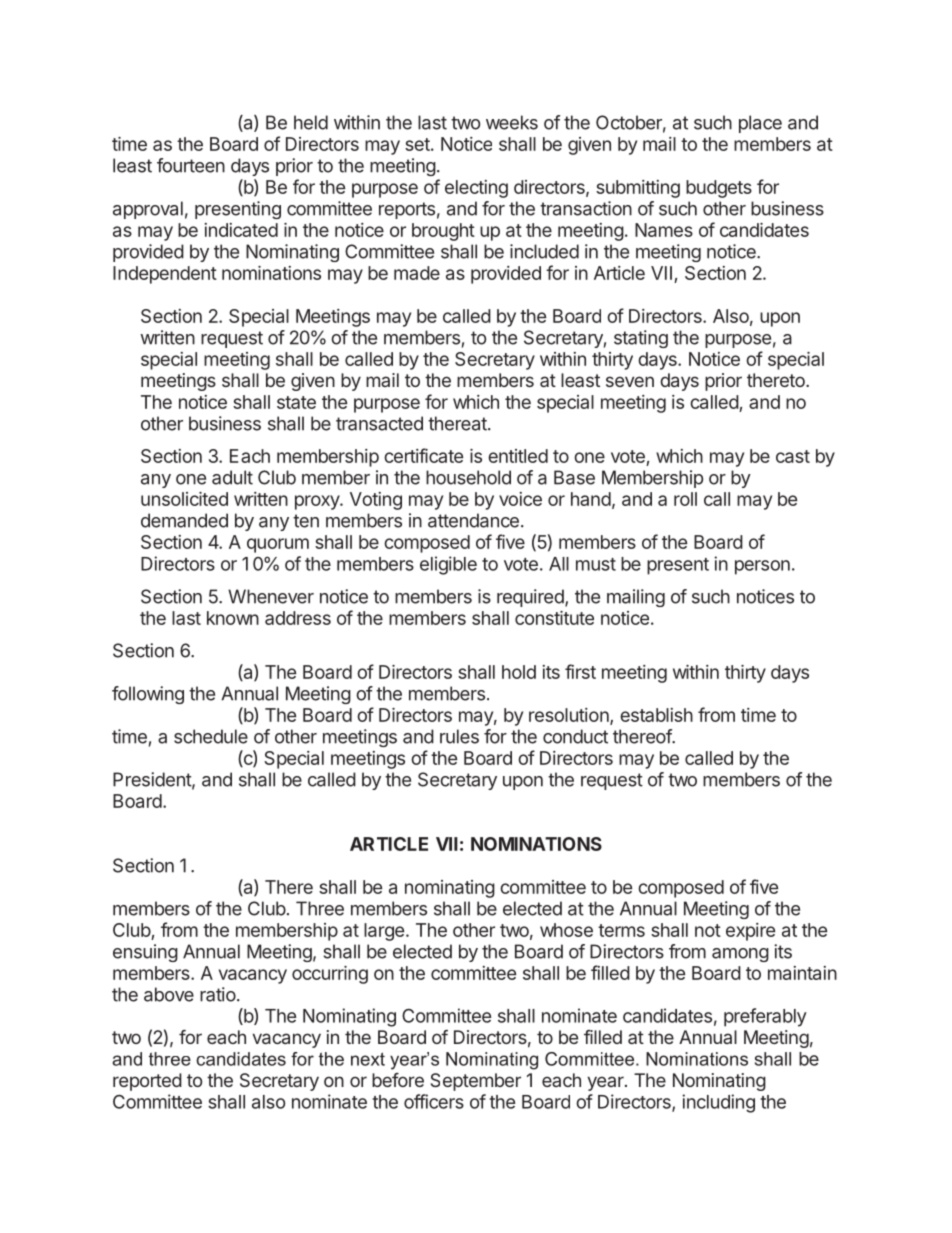 The height and width of the page is (1233, 952). I want to click on electing, so click(476, 189).
